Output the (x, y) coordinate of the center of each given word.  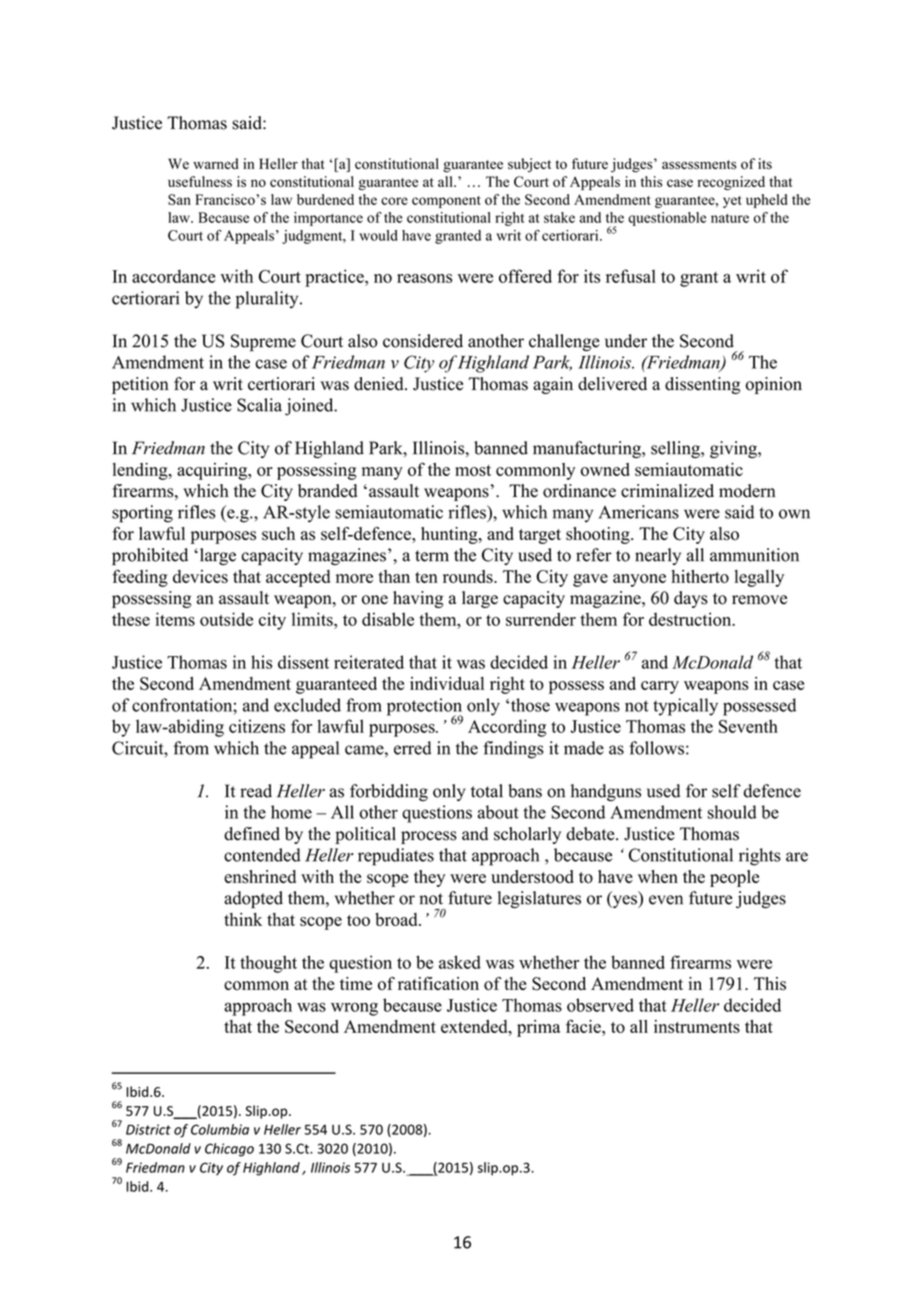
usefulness (200, 181)
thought (268, 964)
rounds (469, 576)
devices (200, 576)
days (691, 599)
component (446, 202)
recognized (731, 183)
